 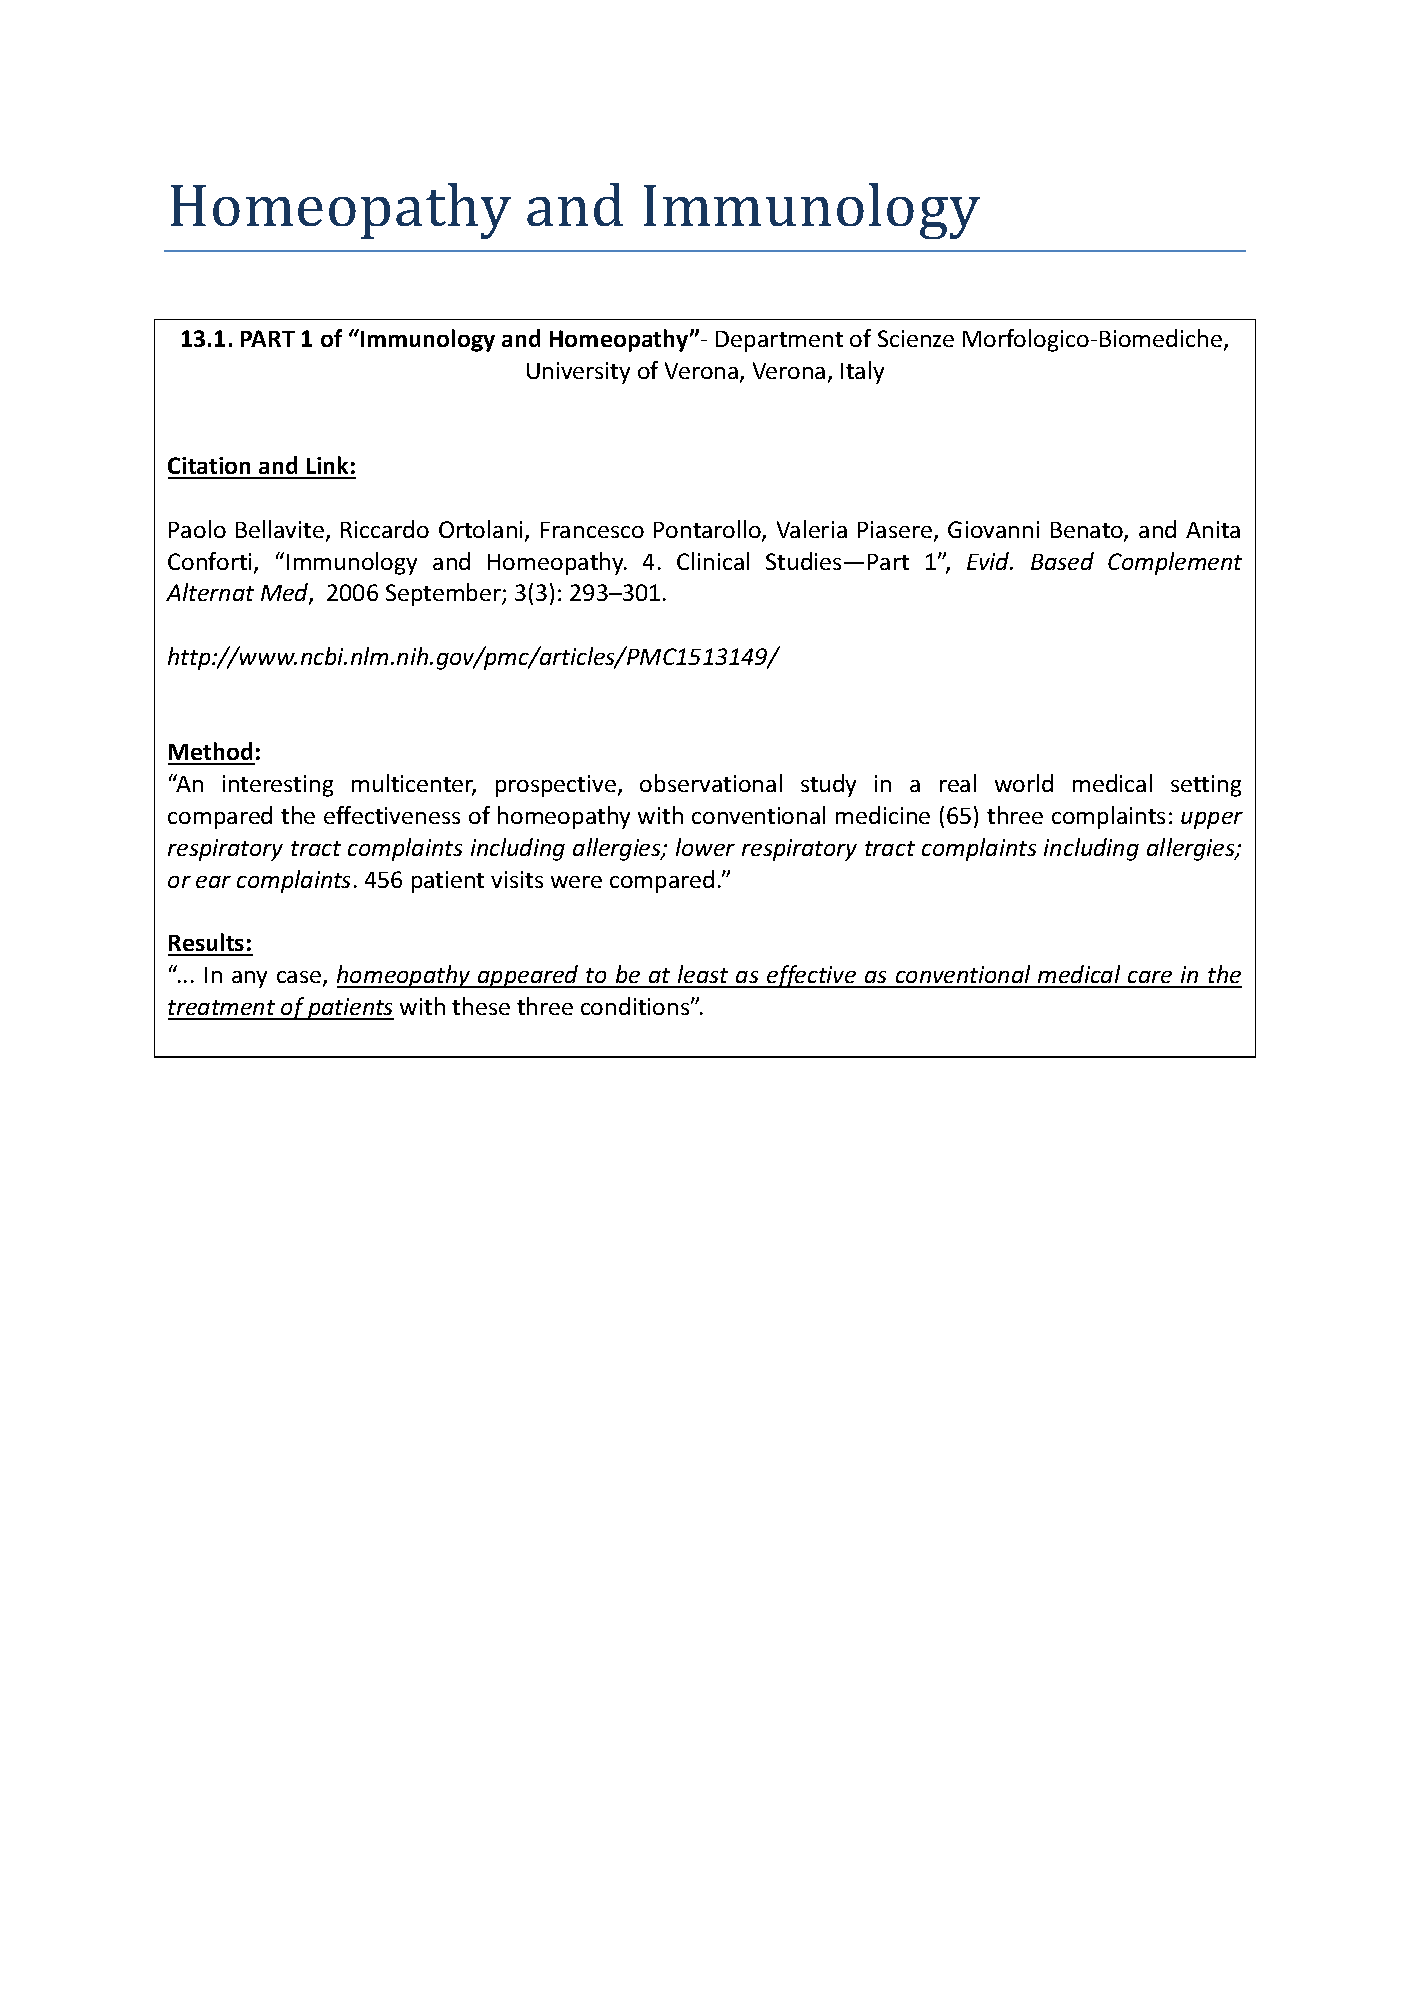 I want to click on University, so click(x=578, y=373).
